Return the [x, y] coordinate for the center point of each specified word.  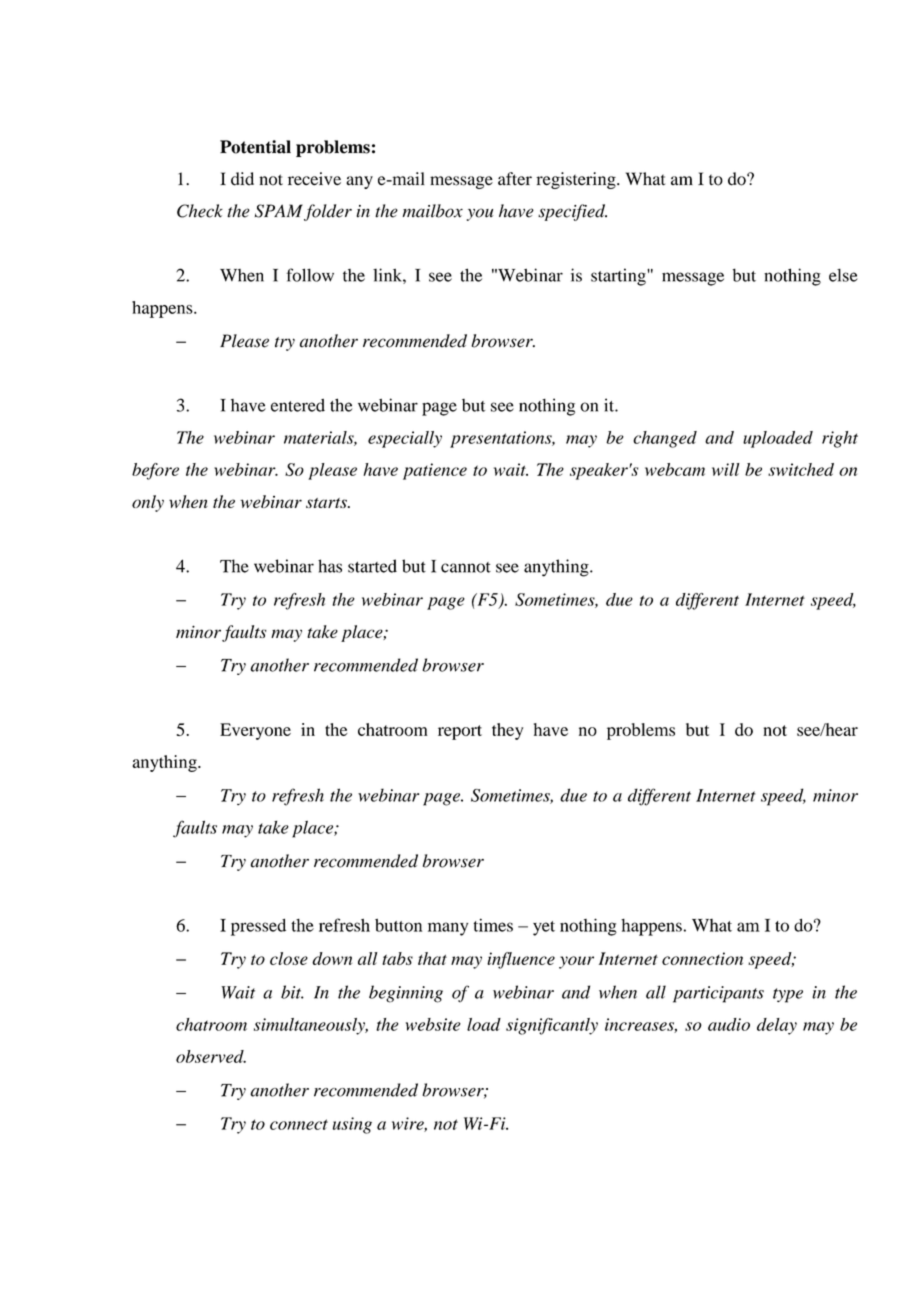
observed [211, 1056]
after [515, 179]
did [242, 179]
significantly [552, 1026]
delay [777, 1026]
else [843, 275]
